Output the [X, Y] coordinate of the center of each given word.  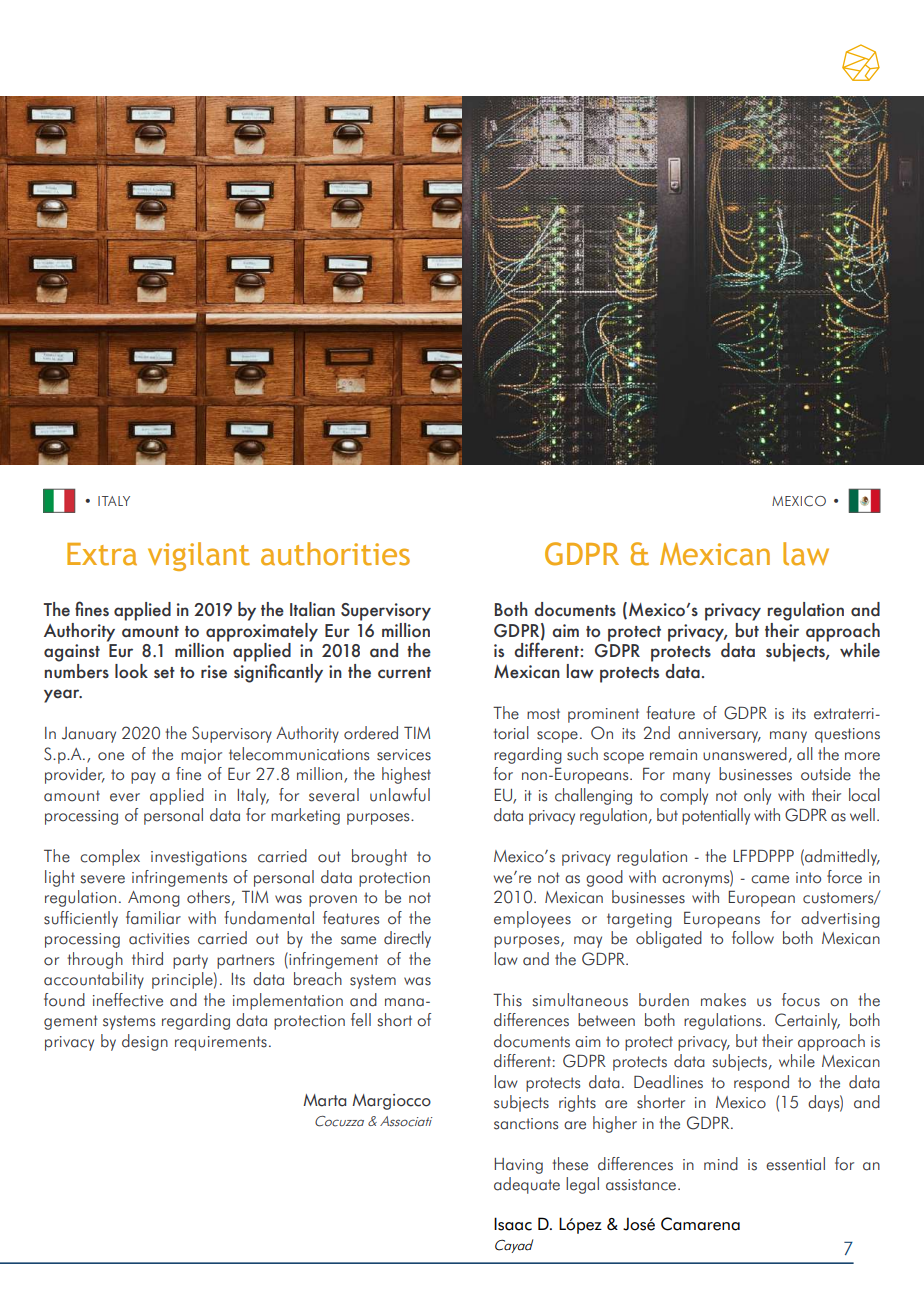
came [770, 879]
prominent [603, 715]
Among [154, 899]
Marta [324, 1100]
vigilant [199, 556]
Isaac [513, 1224]
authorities [335, 554]
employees [532, 919]
